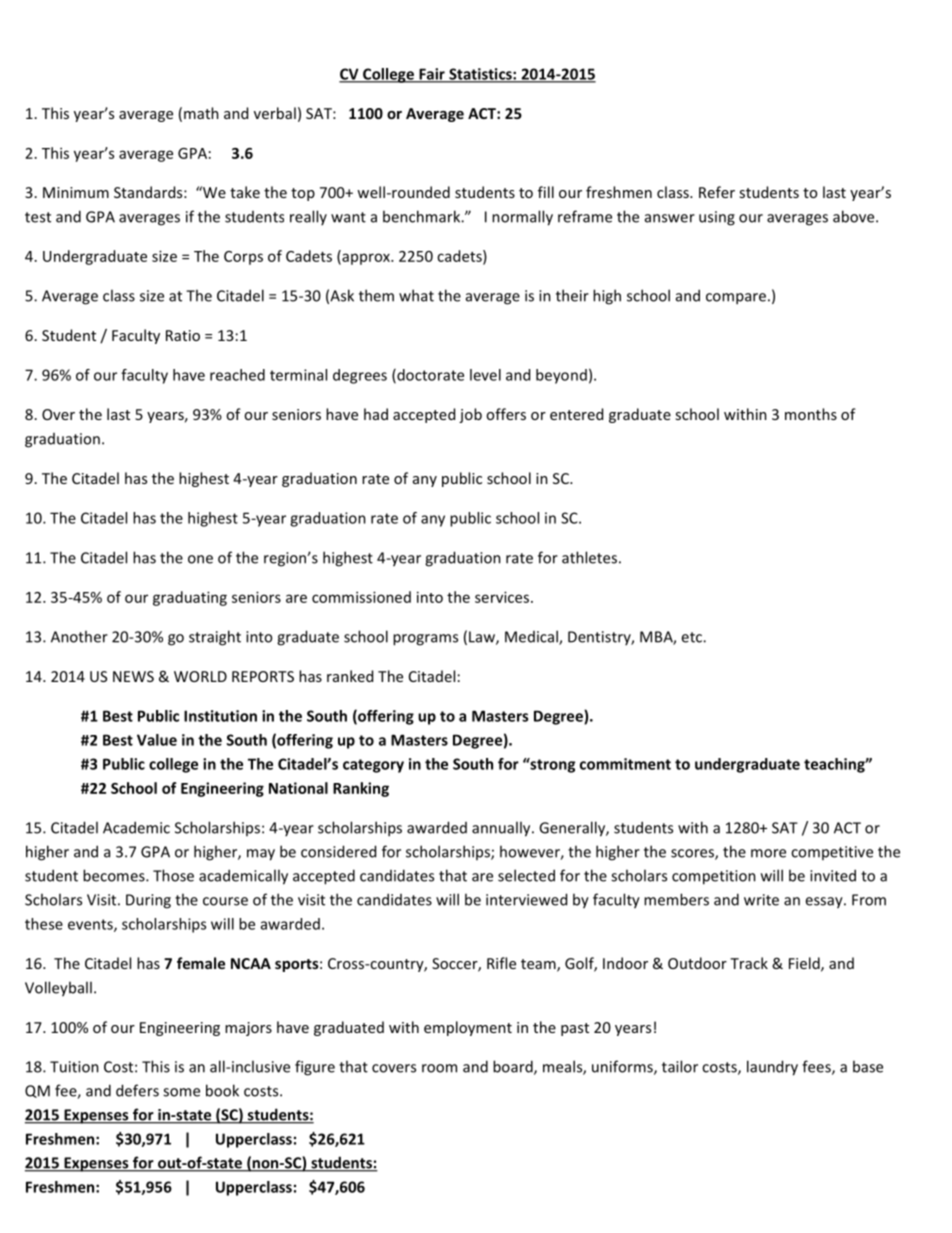 The image size is (952, 1233). Describe the element at coordinates (470, 415) in the image. I see `job` at that location.
